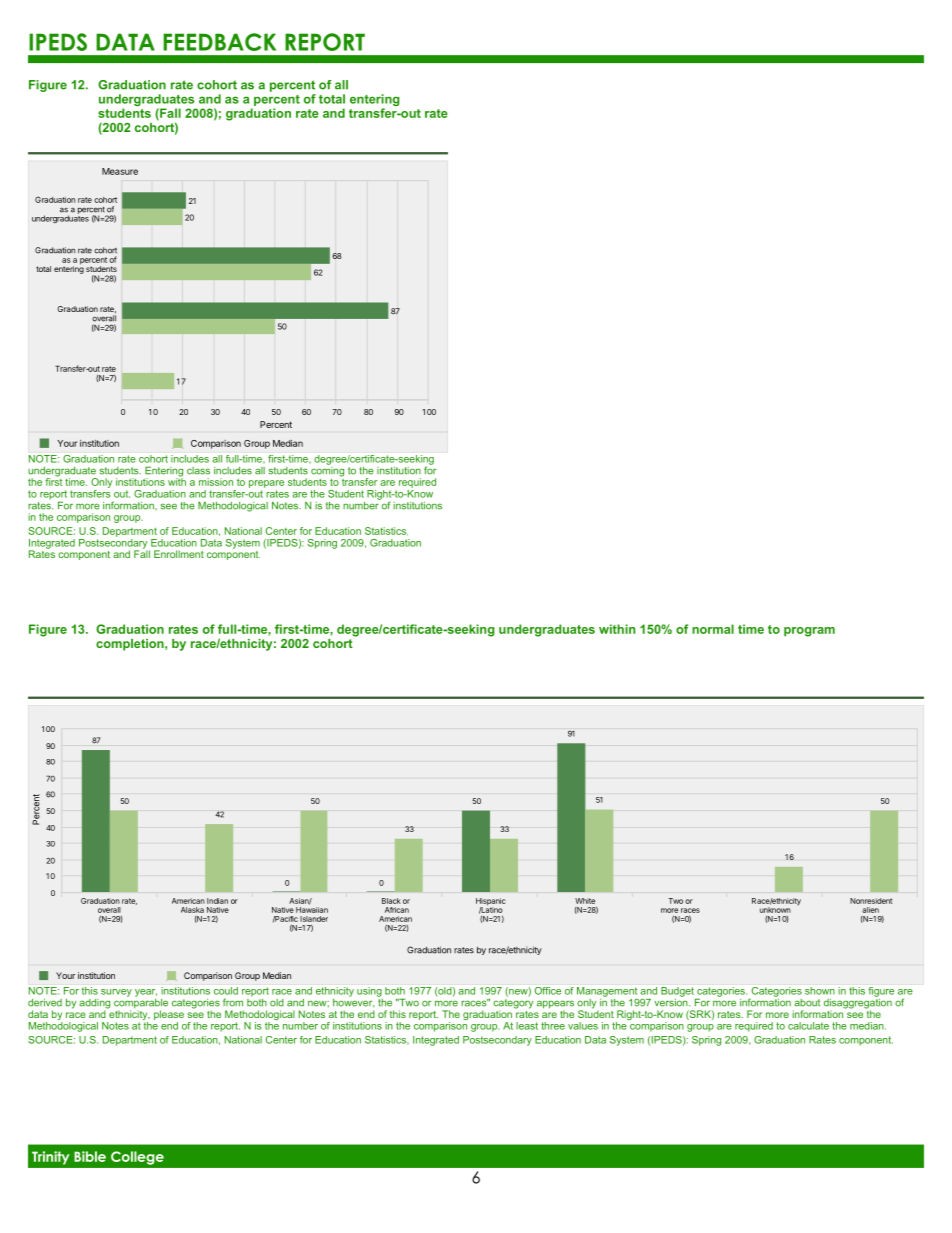 The width and height of the screenshot is (952, 1233). Describe the element at coordinates (219, 42) in the screenshot. I see `FEEDBACK` at that location.
